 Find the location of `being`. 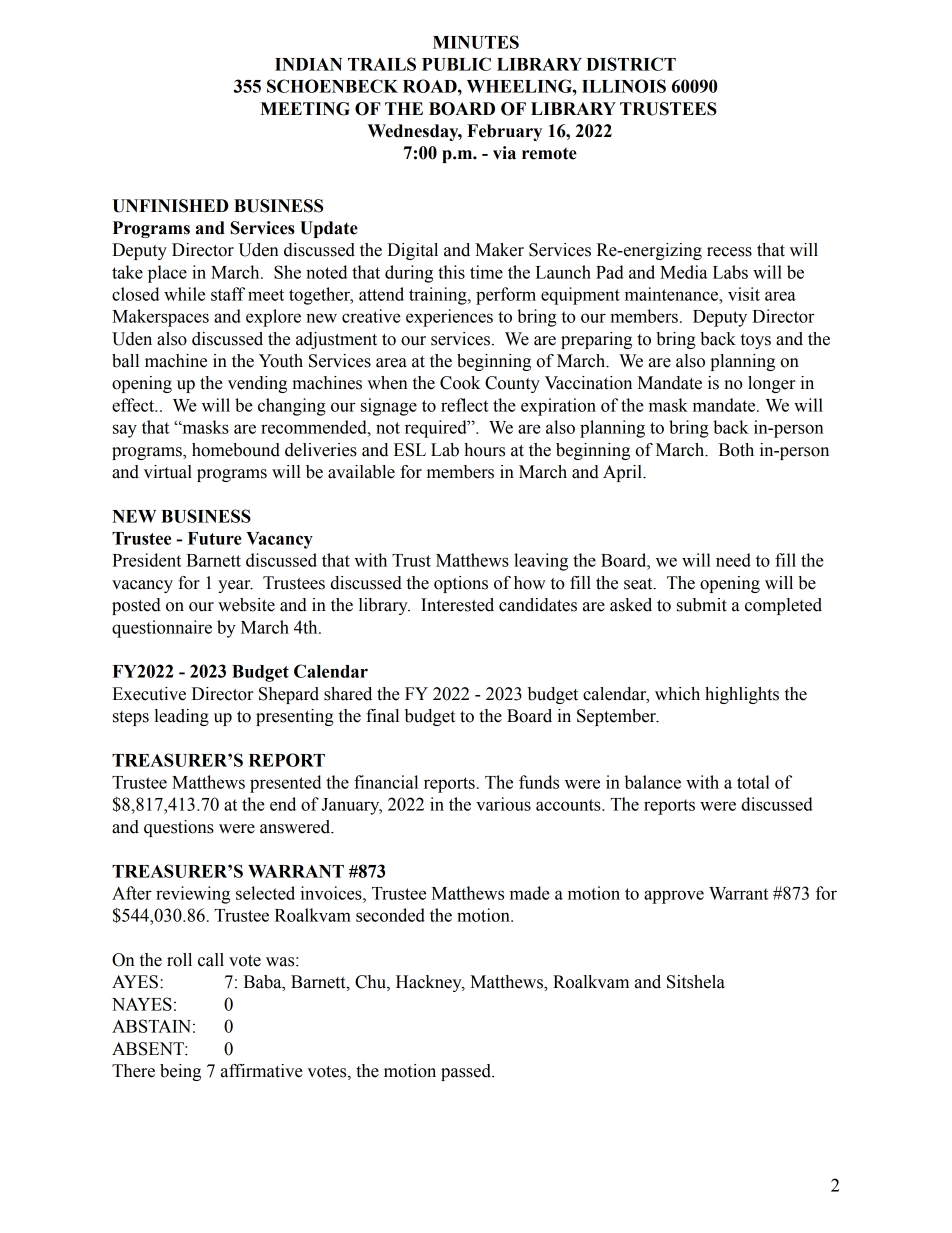

being is located at coordinates (180, 1072).
